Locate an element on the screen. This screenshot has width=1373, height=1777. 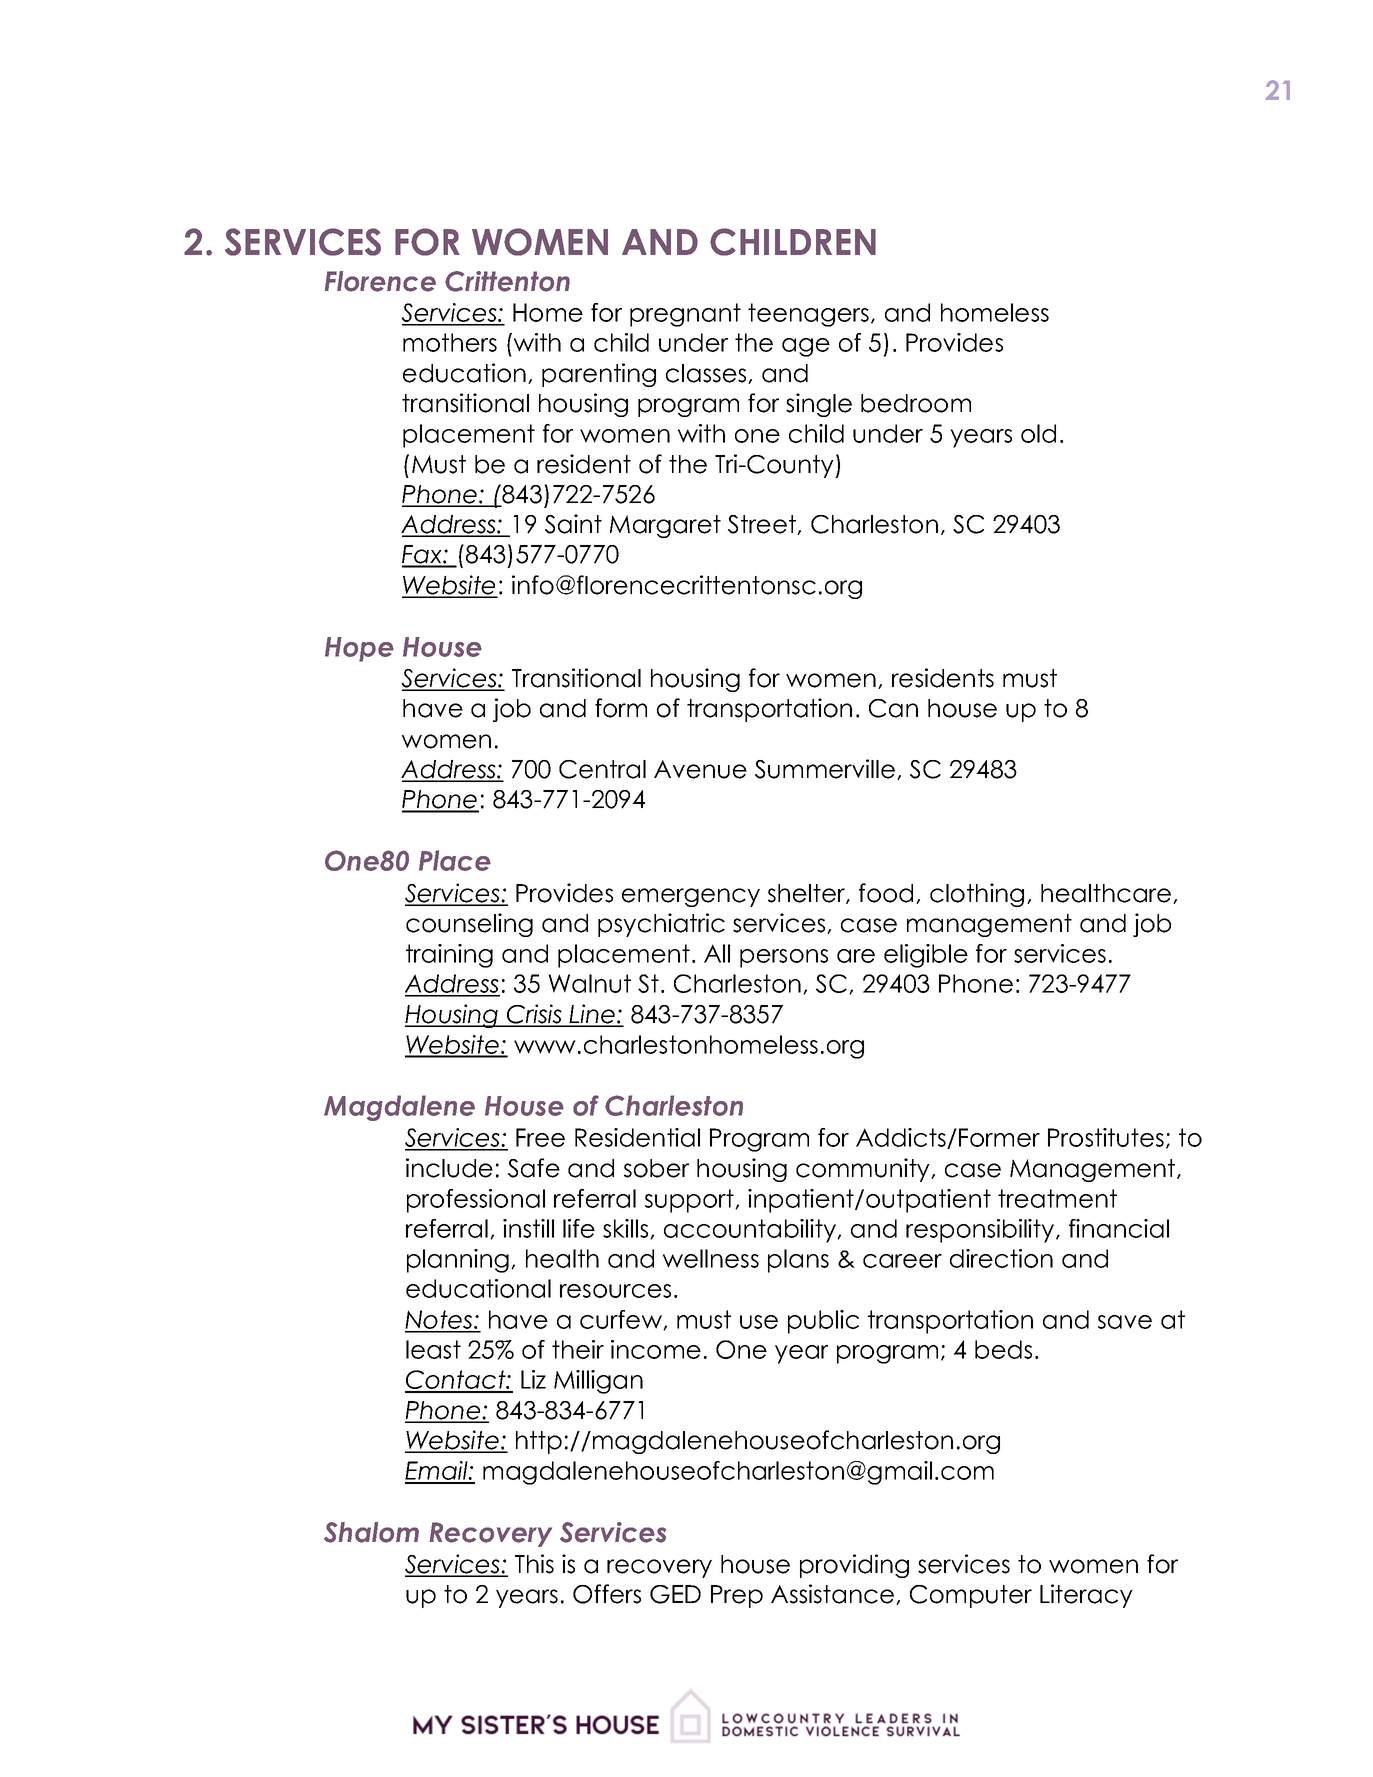
old is located at coordinates (1038, 433).
